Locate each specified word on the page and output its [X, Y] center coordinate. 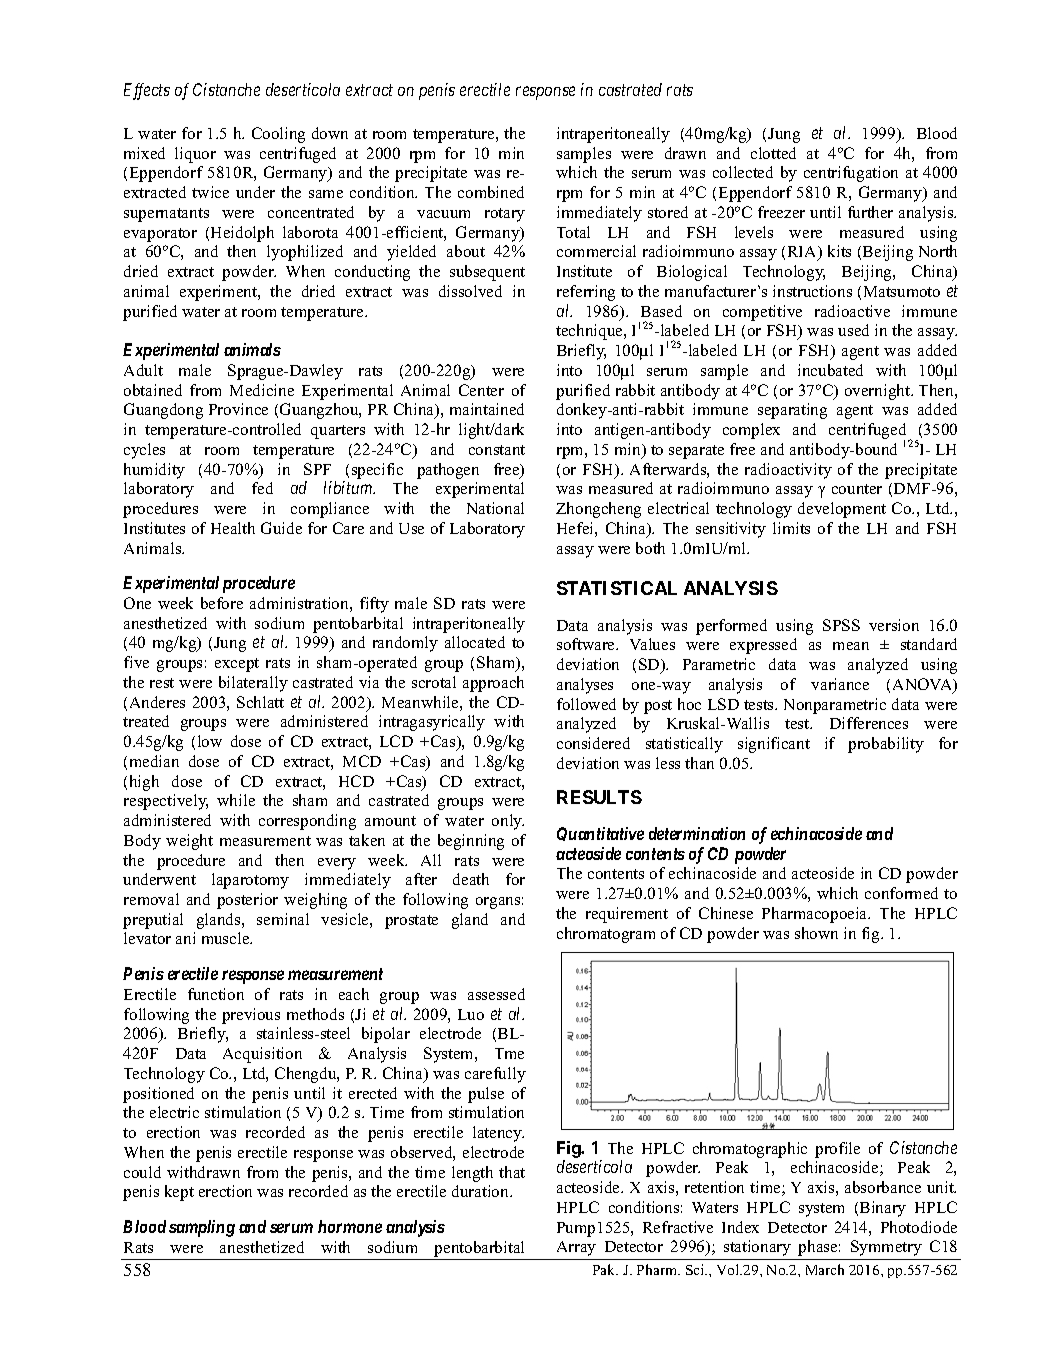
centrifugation [851, 174]
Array [576, 1248]
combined [491, 192]
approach [493, 684]
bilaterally [253, 684]
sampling [202, 1228]
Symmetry [886, 1248]
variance [840, 684]
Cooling [278, 135]
